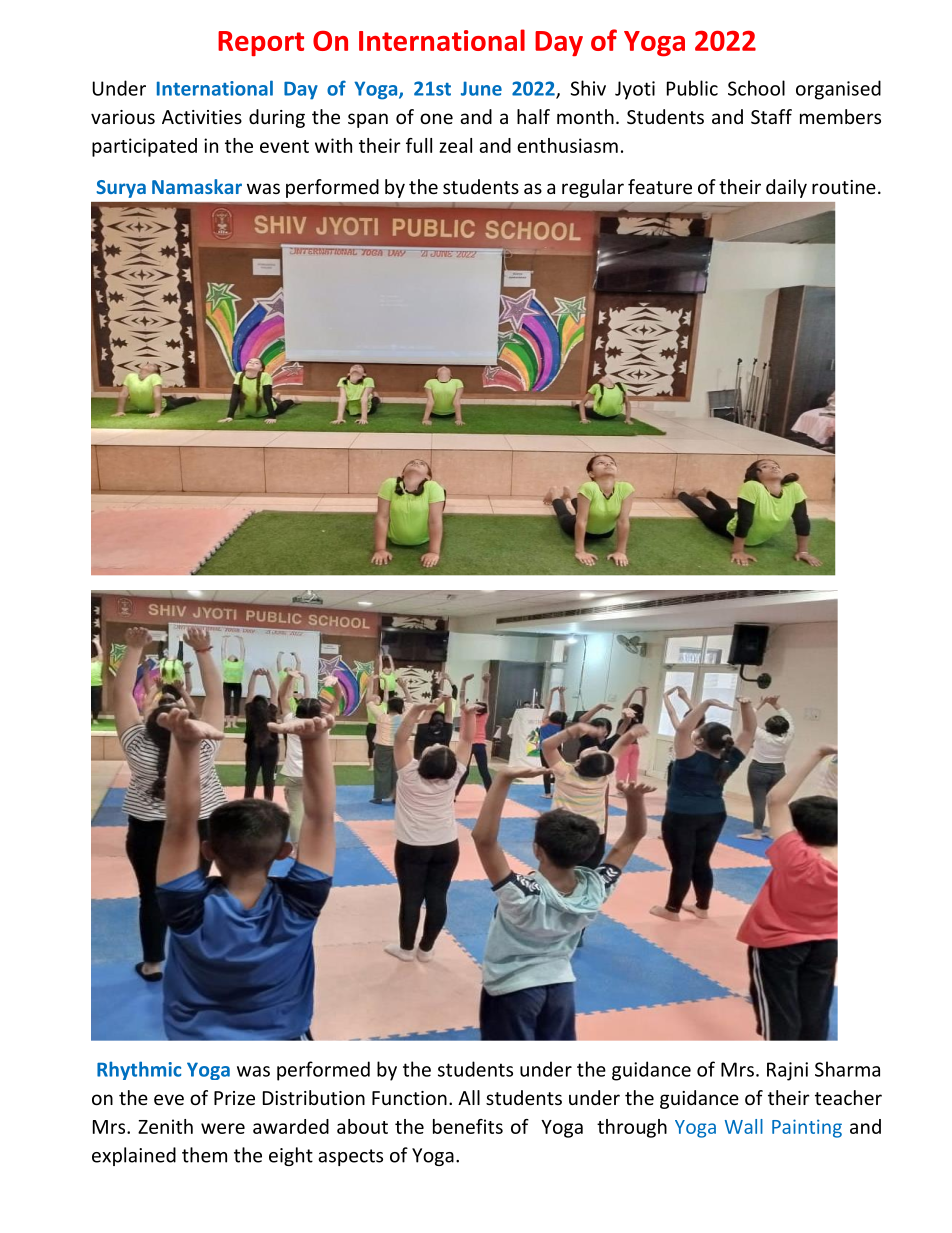 The width and height of the page is (952, 1233). What do you see at coordinates (593, 188) in the page?
I see `regular` at bounding box center [593, 188].
